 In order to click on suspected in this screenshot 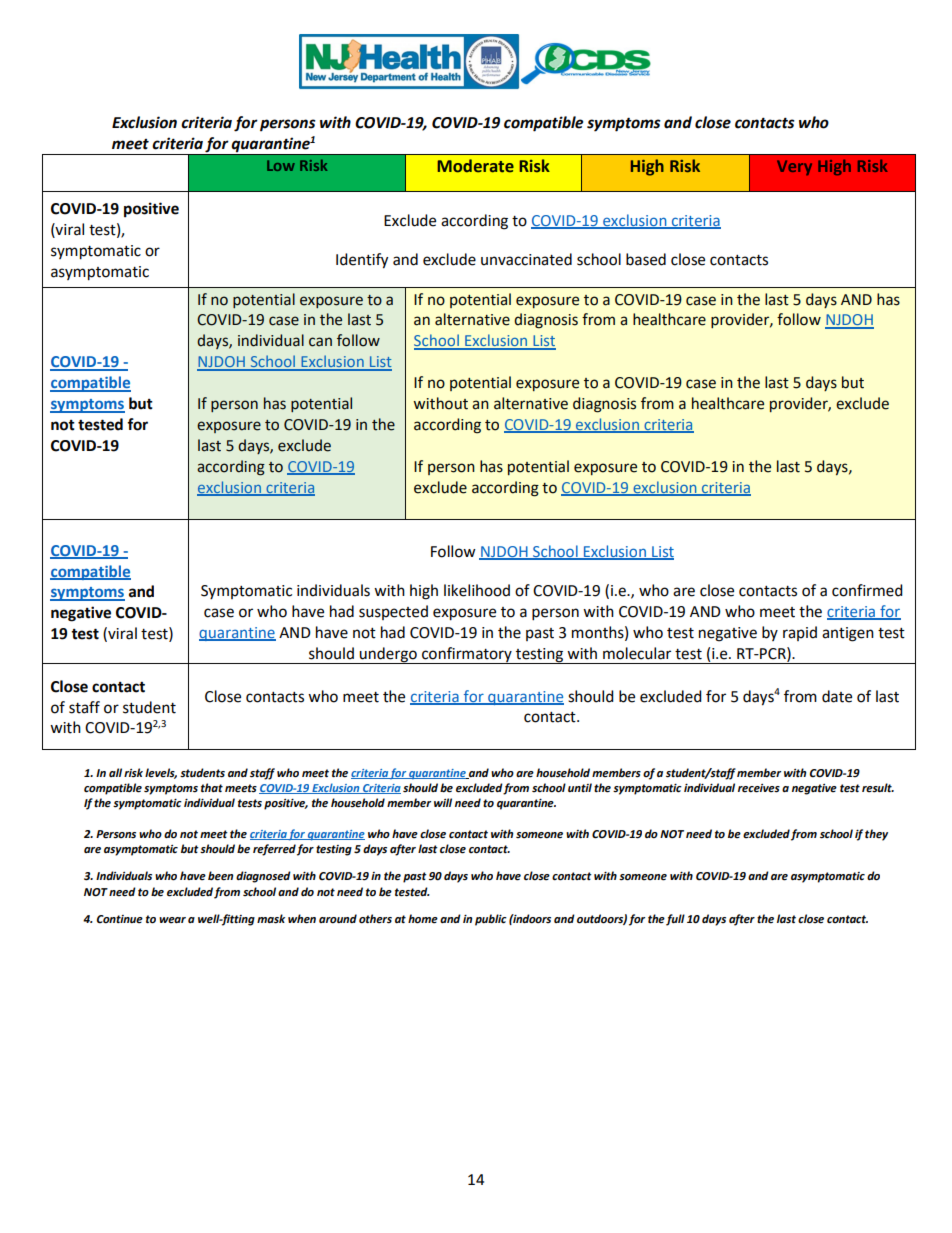, I will do `click(393, 612)`.
